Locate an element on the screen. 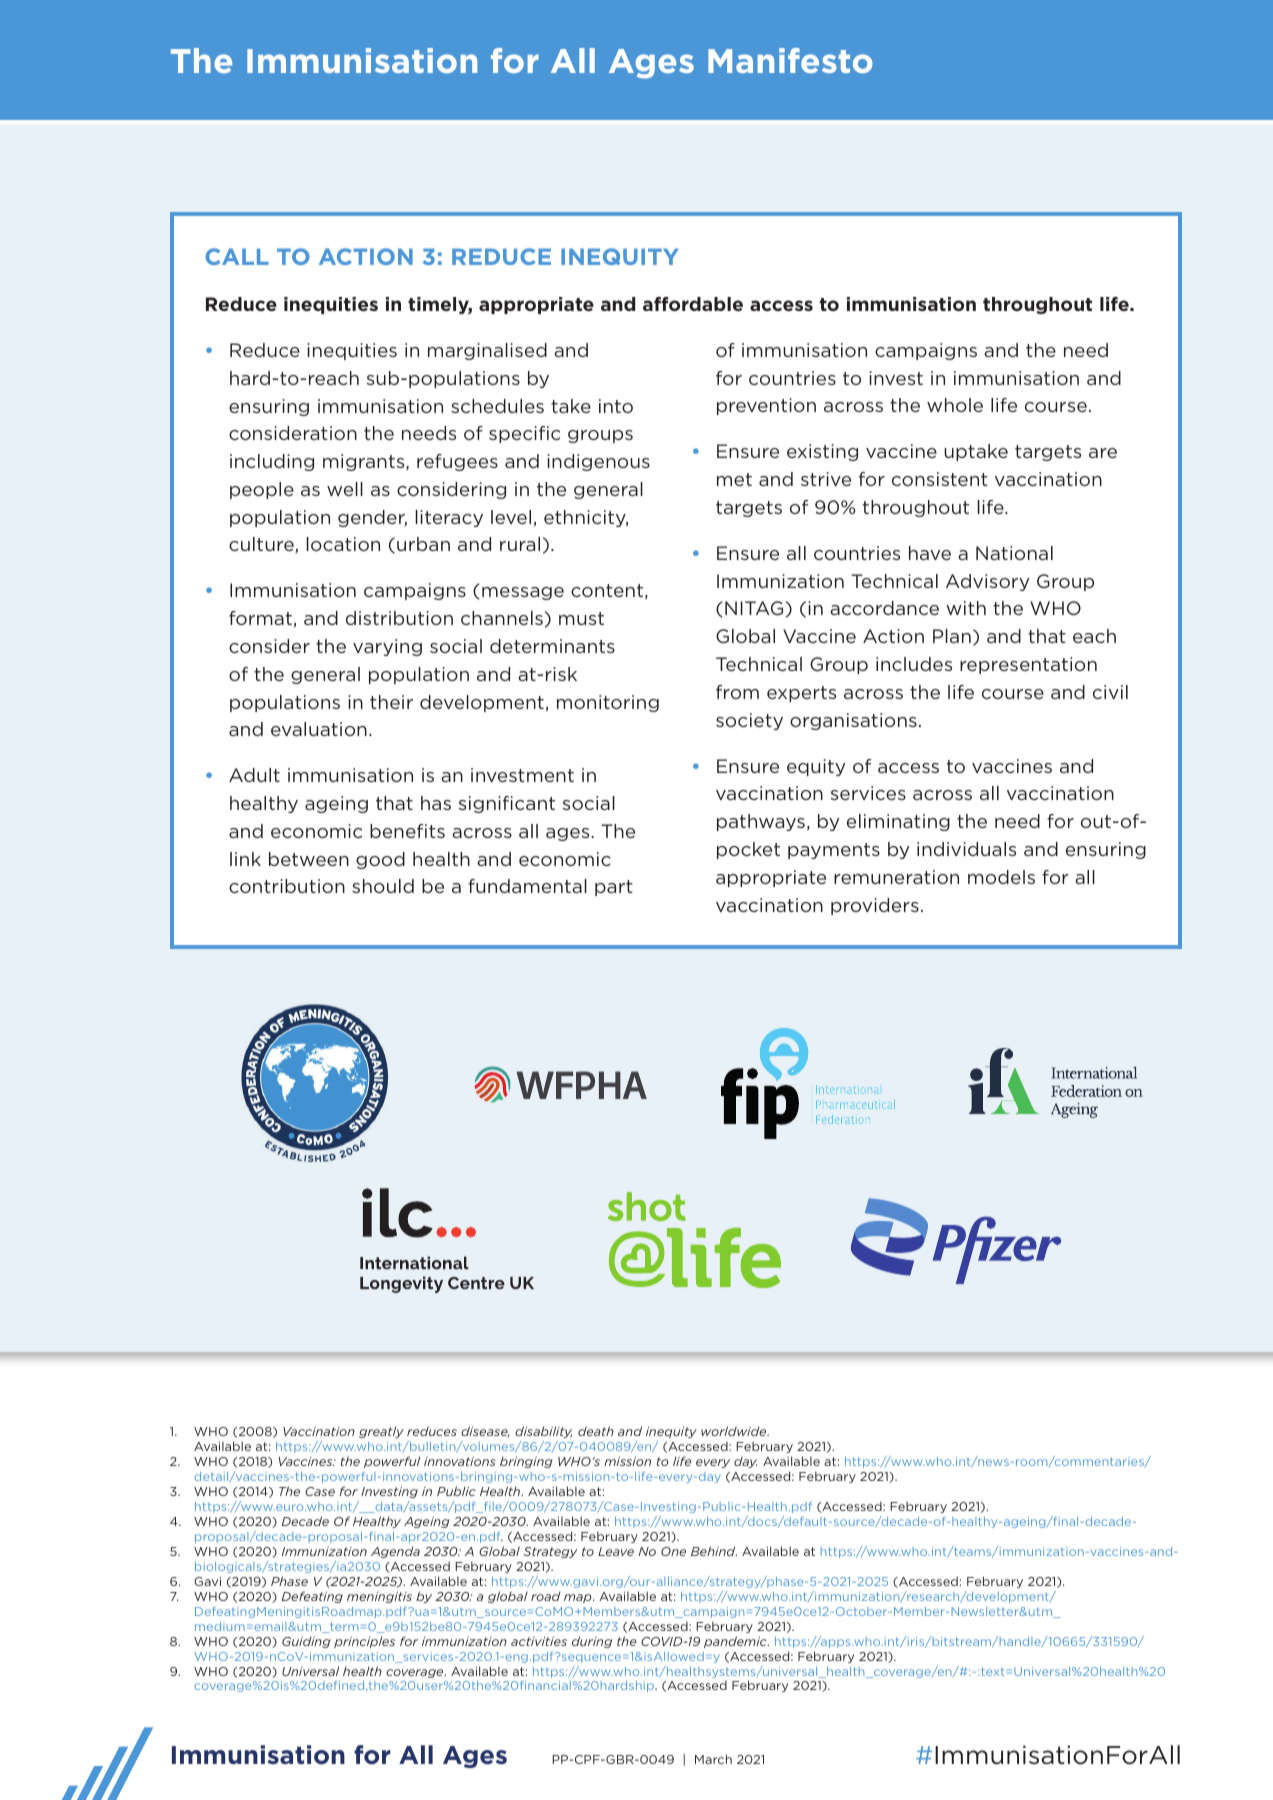 This screenshot has width=1273, height=1800. CALL is located at coordinates (237, 256).
